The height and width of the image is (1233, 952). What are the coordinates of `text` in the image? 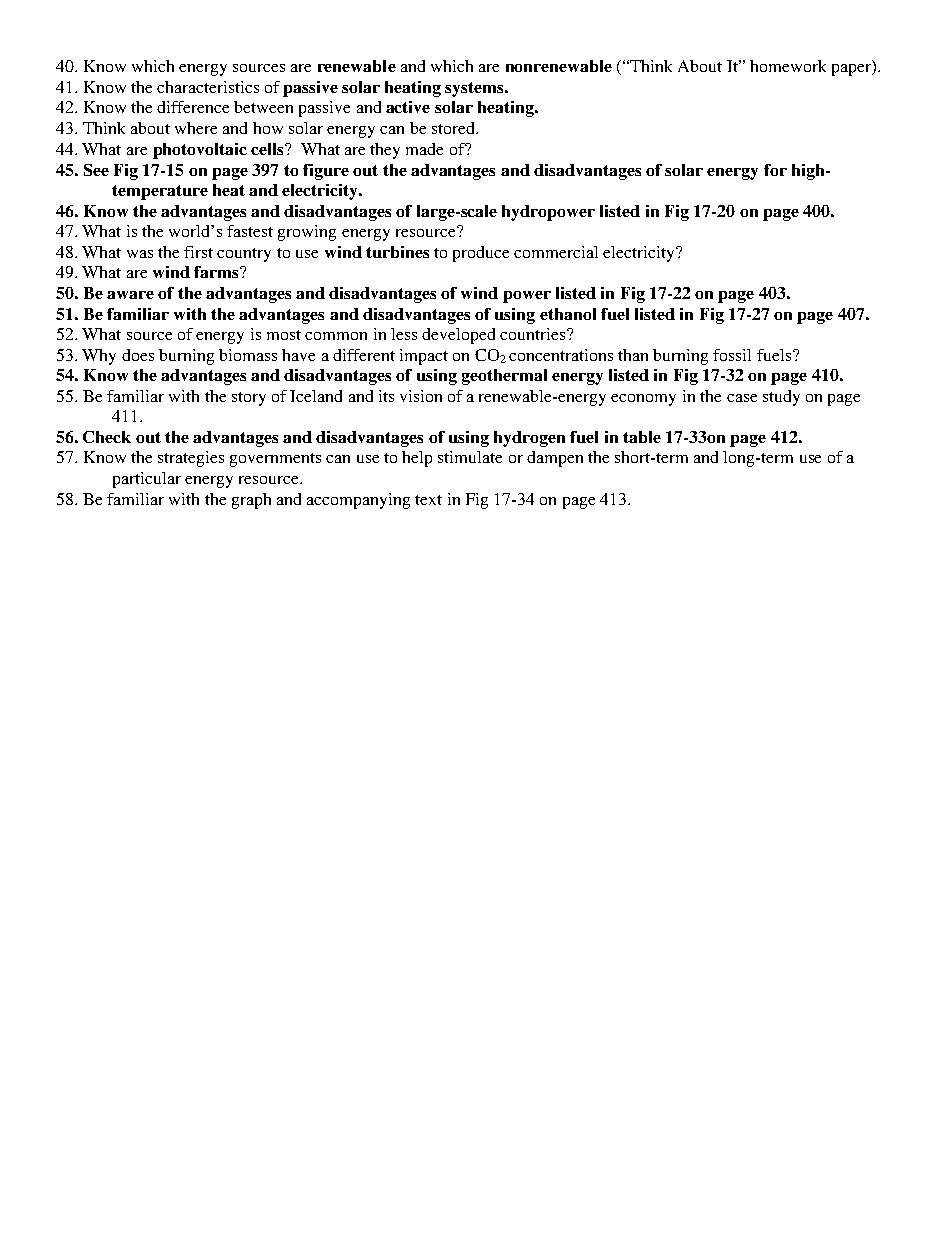 It's located at (428, 500).
